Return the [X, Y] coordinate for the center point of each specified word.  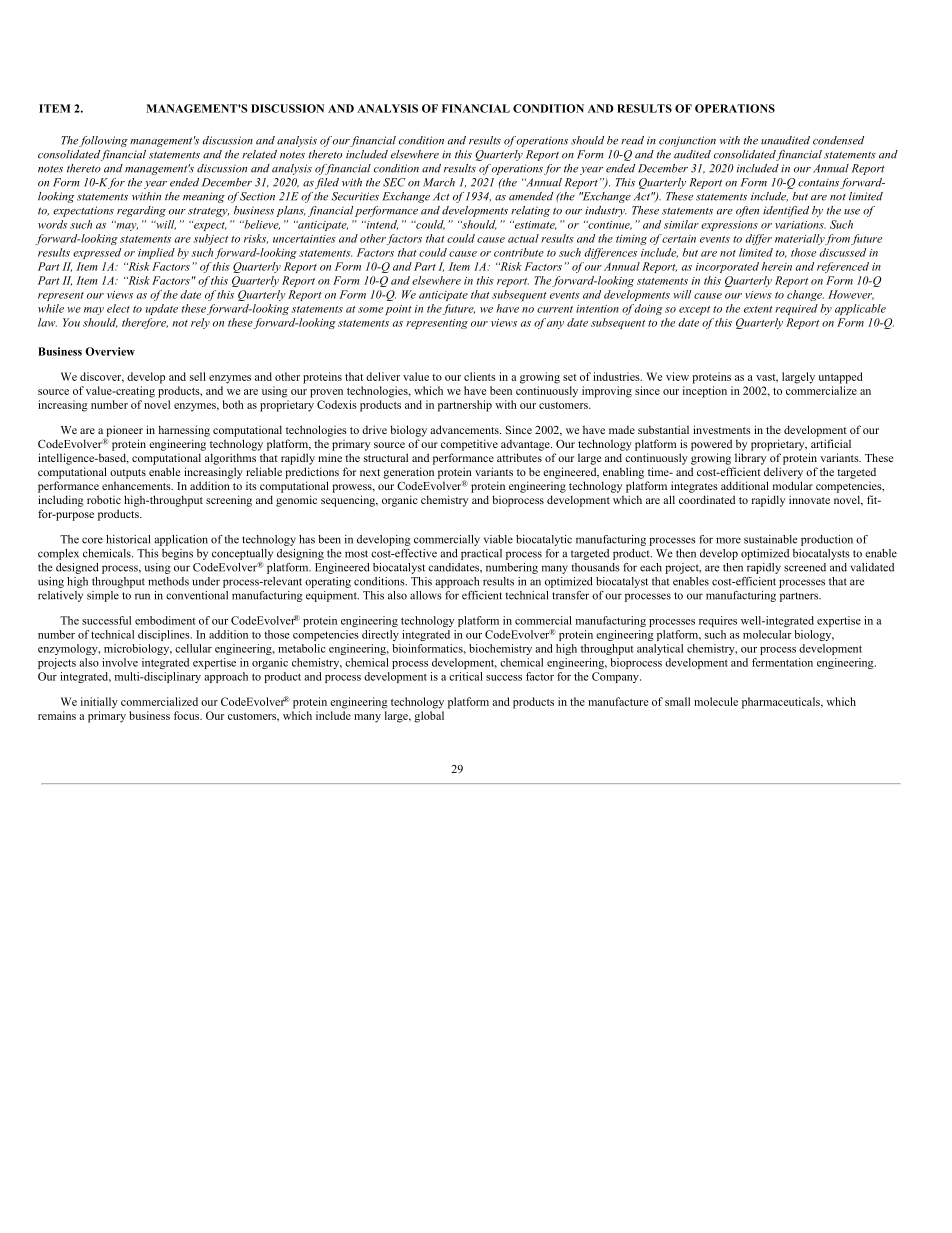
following [103, 141]
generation [408, 473]
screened [805, 567]
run [142, 596]
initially [99, 703]
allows [426, 595]
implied [156, 253]
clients [480, 376]
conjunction [687, 141]
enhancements [137, 486]
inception [705, 392]
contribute [519, 252]
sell [198, 376]
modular [793, 485]
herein [777, 266]
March [439, 182]
